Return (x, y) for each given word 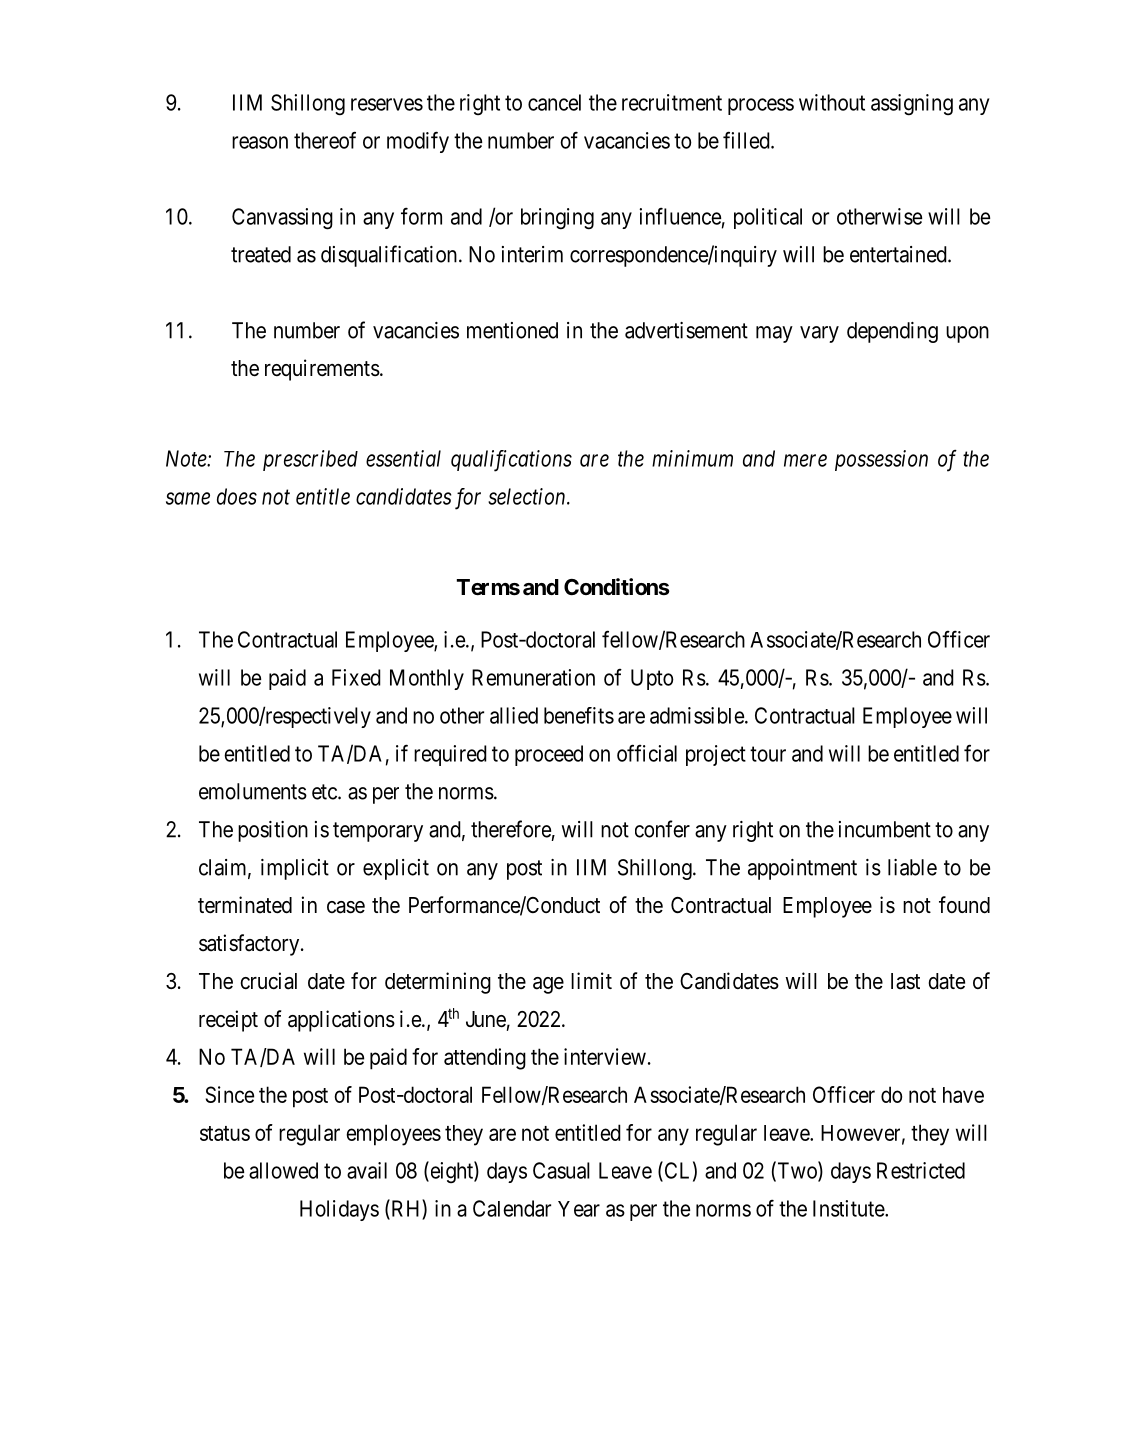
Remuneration (533, 677)
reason (260, 142)
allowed (283, 1170)
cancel (554, 102)
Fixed (356, 677)
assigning (912, 105)
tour (768, 754)
